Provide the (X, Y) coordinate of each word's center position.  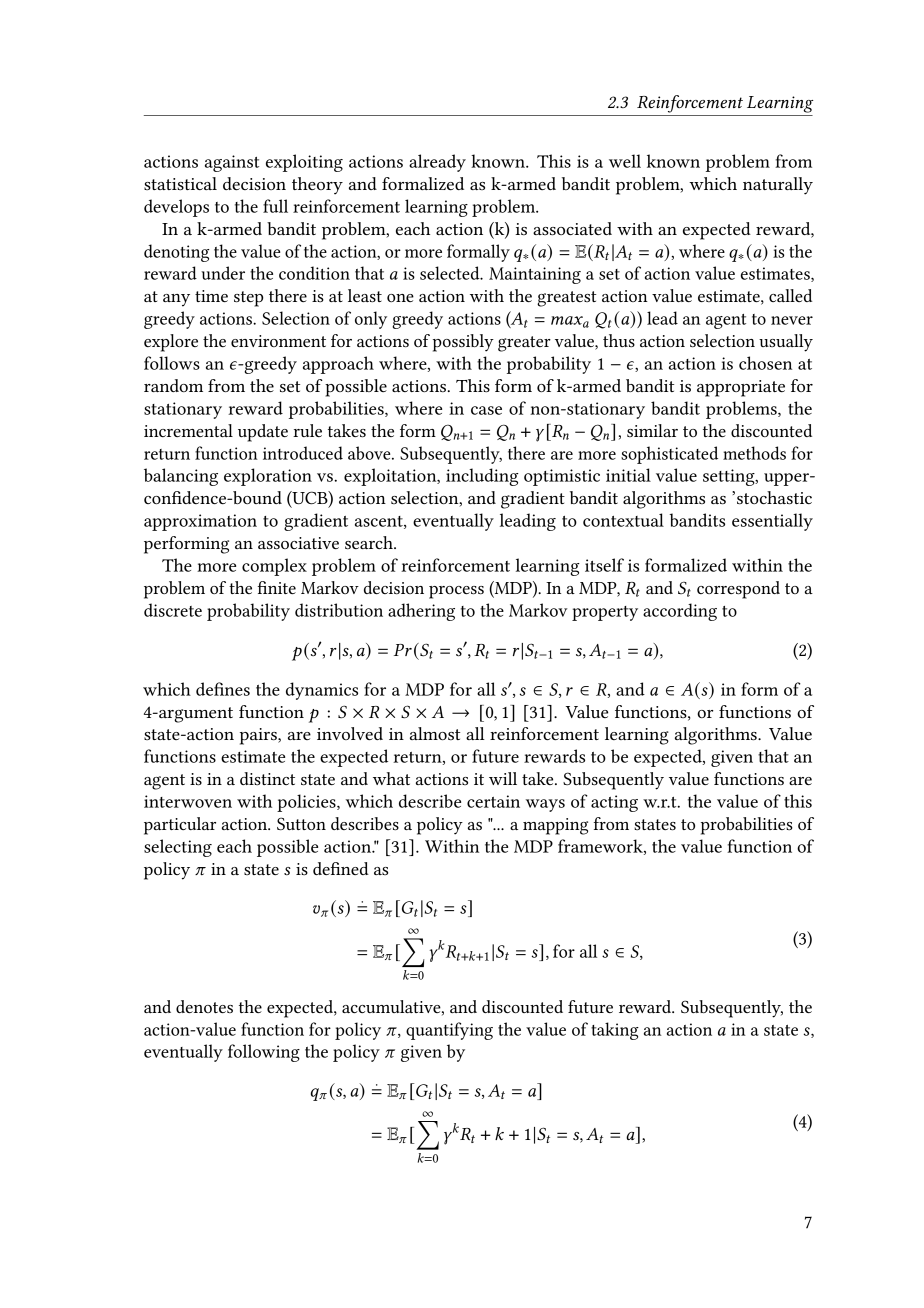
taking (615, 1031)
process (456, 592)
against (232, 163)
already (437, 163)
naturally (778, 186)
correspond (738, 590)
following (264, 1053)
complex (274, 567)
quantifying (449, 1031)
